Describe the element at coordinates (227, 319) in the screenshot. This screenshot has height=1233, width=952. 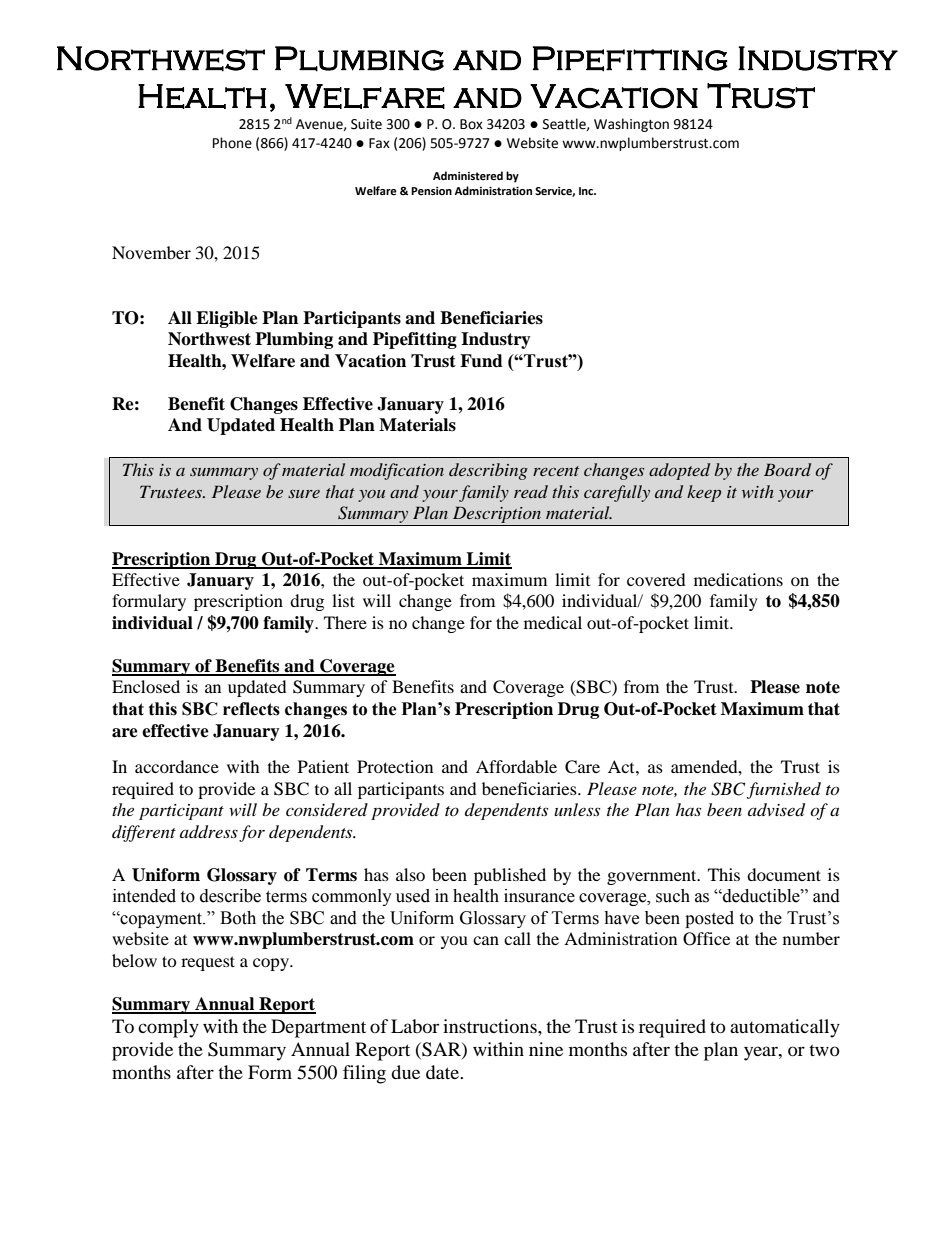
I see `Eligible` at that location.
